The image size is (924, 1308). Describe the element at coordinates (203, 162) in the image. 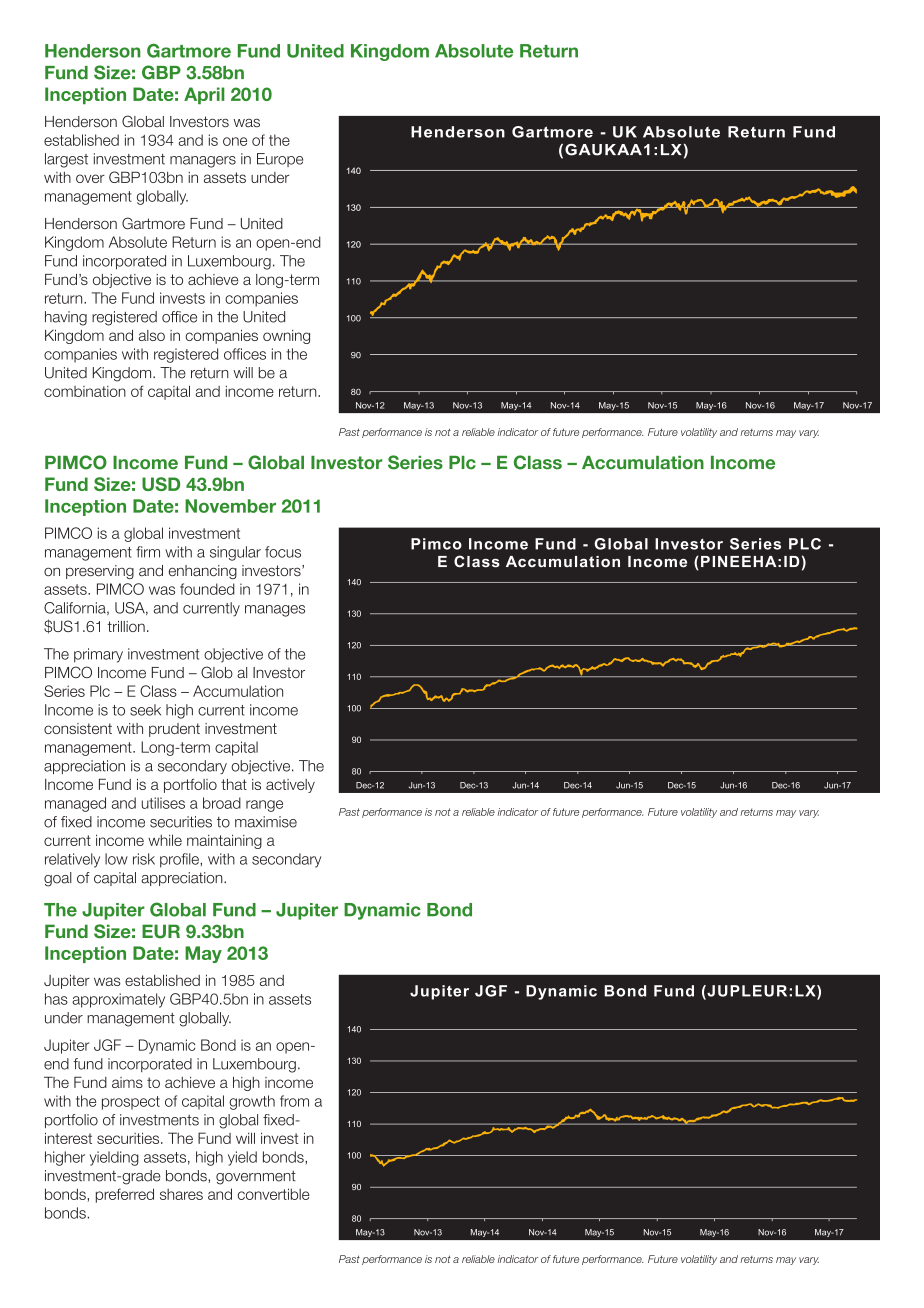

I see `managers` at that location.
